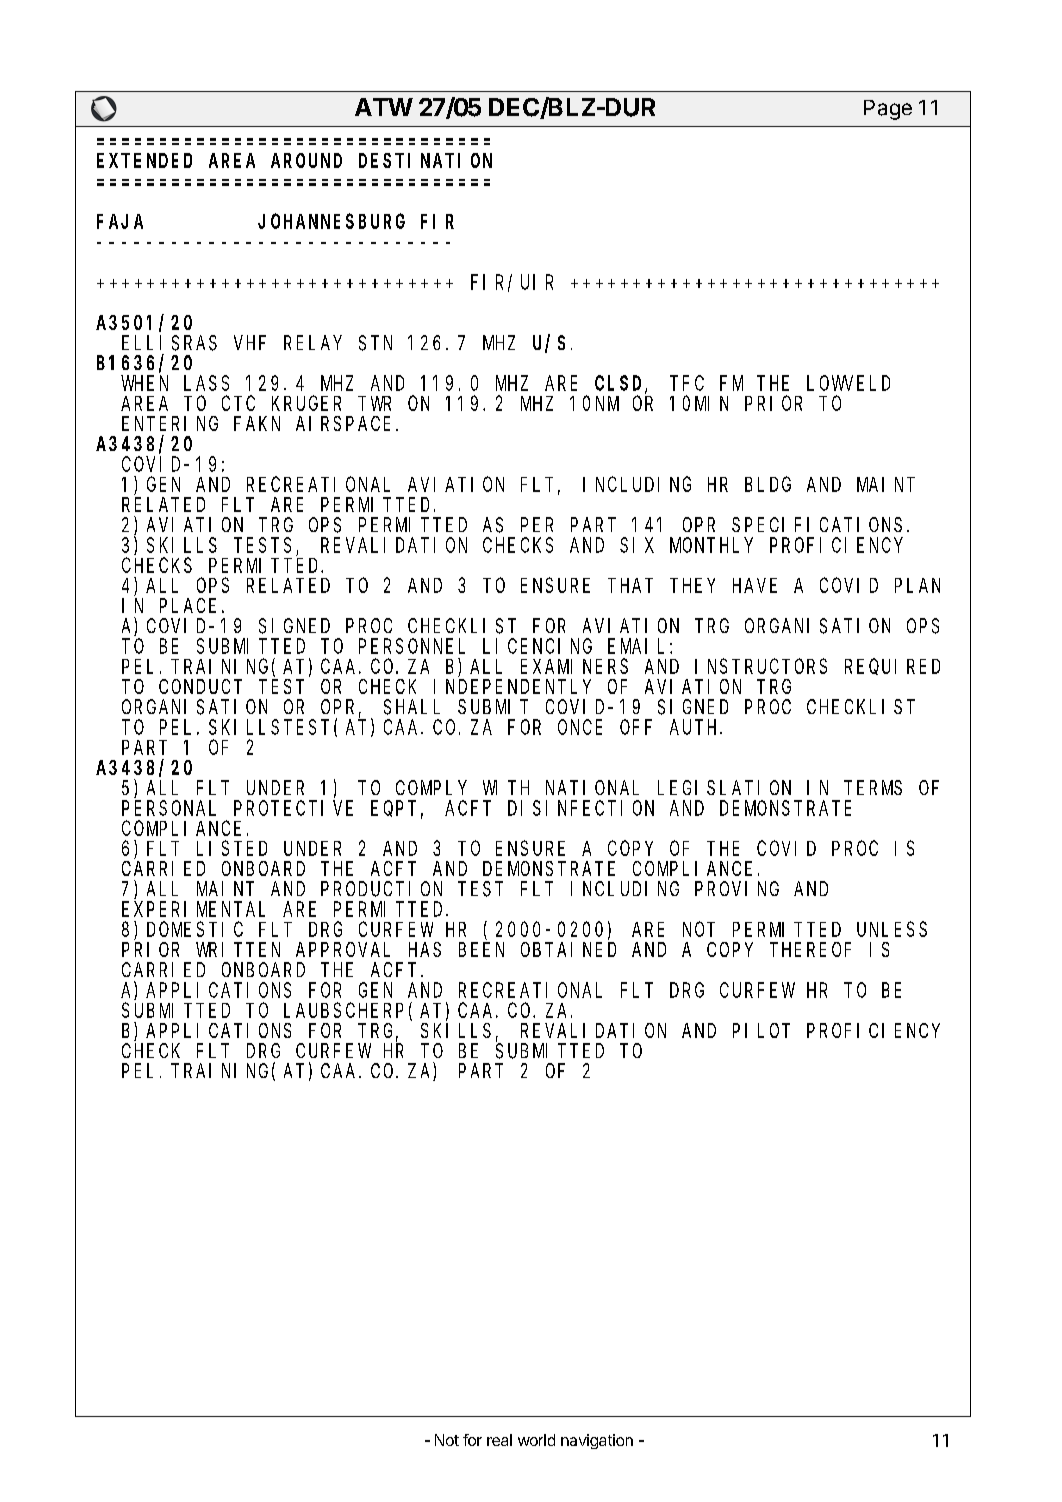  I want to click on PILOT, so click(761, 1030).
